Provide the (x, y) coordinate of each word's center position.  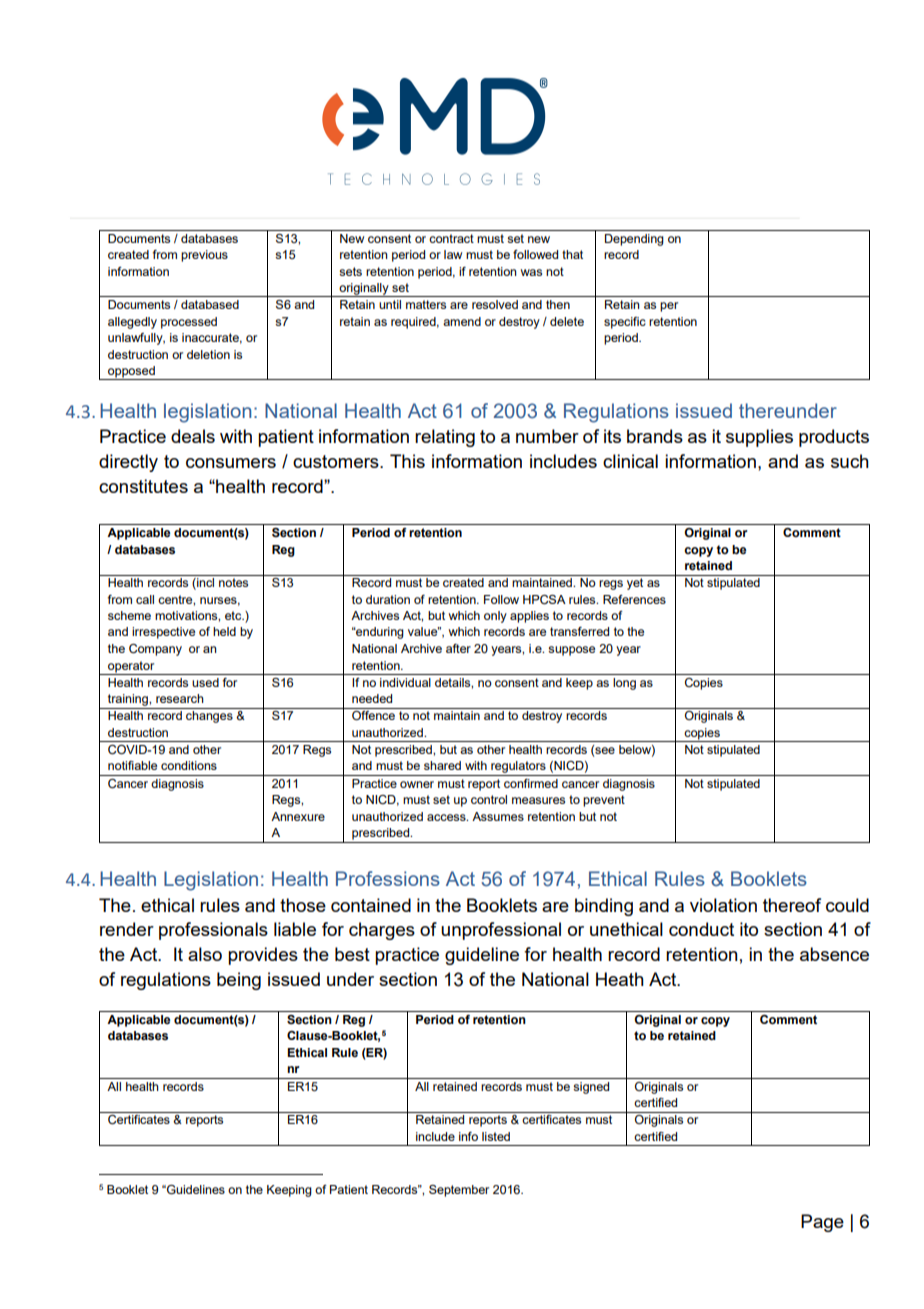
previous (204, 256)
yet (635, 584)
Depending (634, 240)
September (459, 1191)
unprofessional (501, 931)
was (531, 272)
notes (233, 582)
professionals (213, 931)
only (495, 617)
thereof (792, 905)
